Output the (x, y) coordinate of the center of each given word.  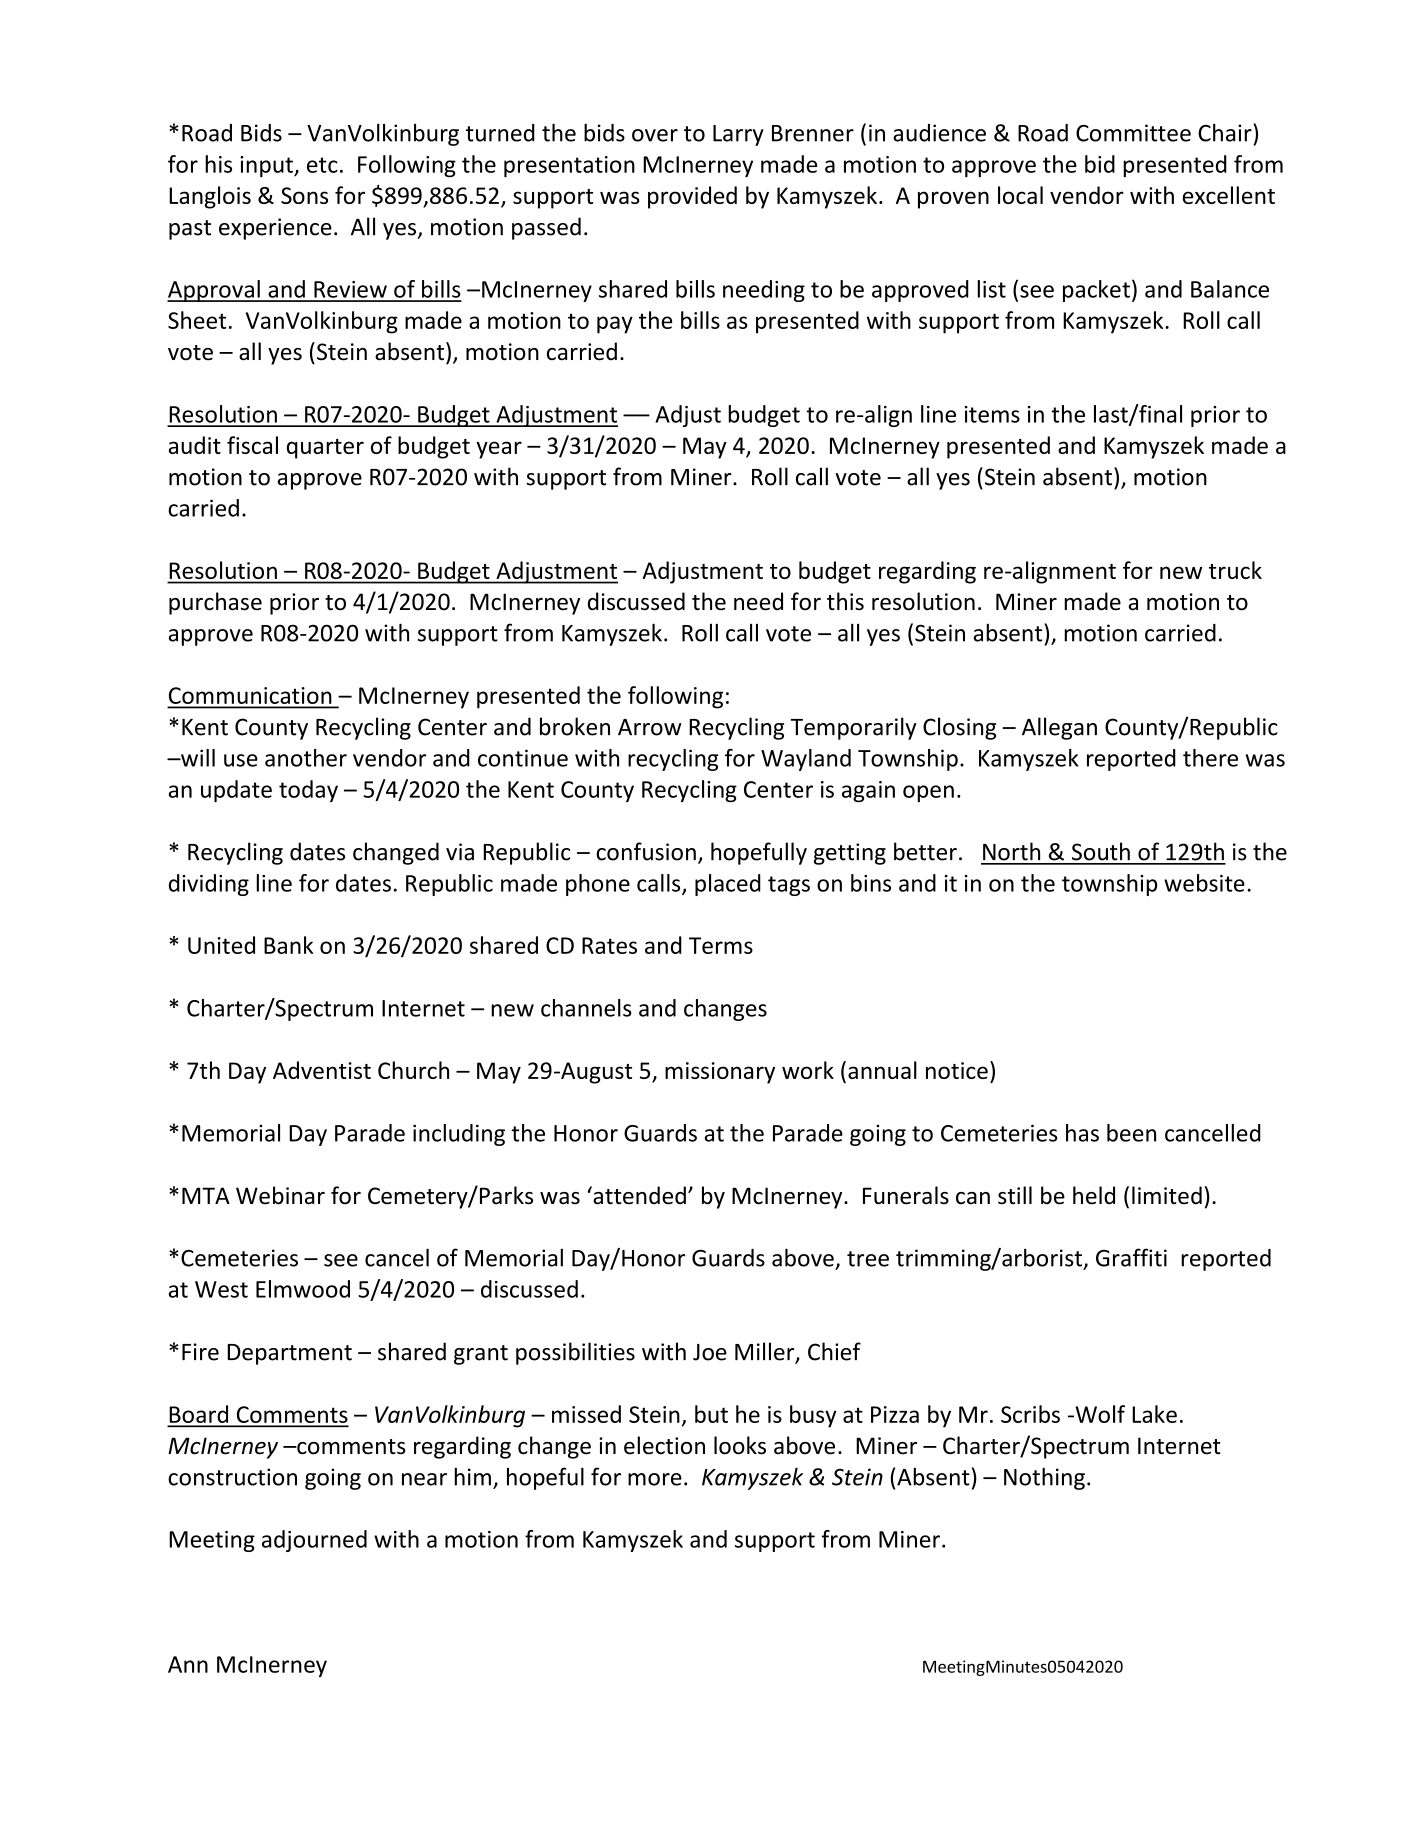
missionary (720, 1073)
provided (692, 197)
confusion (646, 851)
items (992, 414)
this (845, 601)
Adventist (322, 1070)
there (1210, 758)
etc (322, 165)
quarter (325, 449)
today (308, 791)
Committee (1133, 133)
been (1131, 1133)
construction (232, 1477)
